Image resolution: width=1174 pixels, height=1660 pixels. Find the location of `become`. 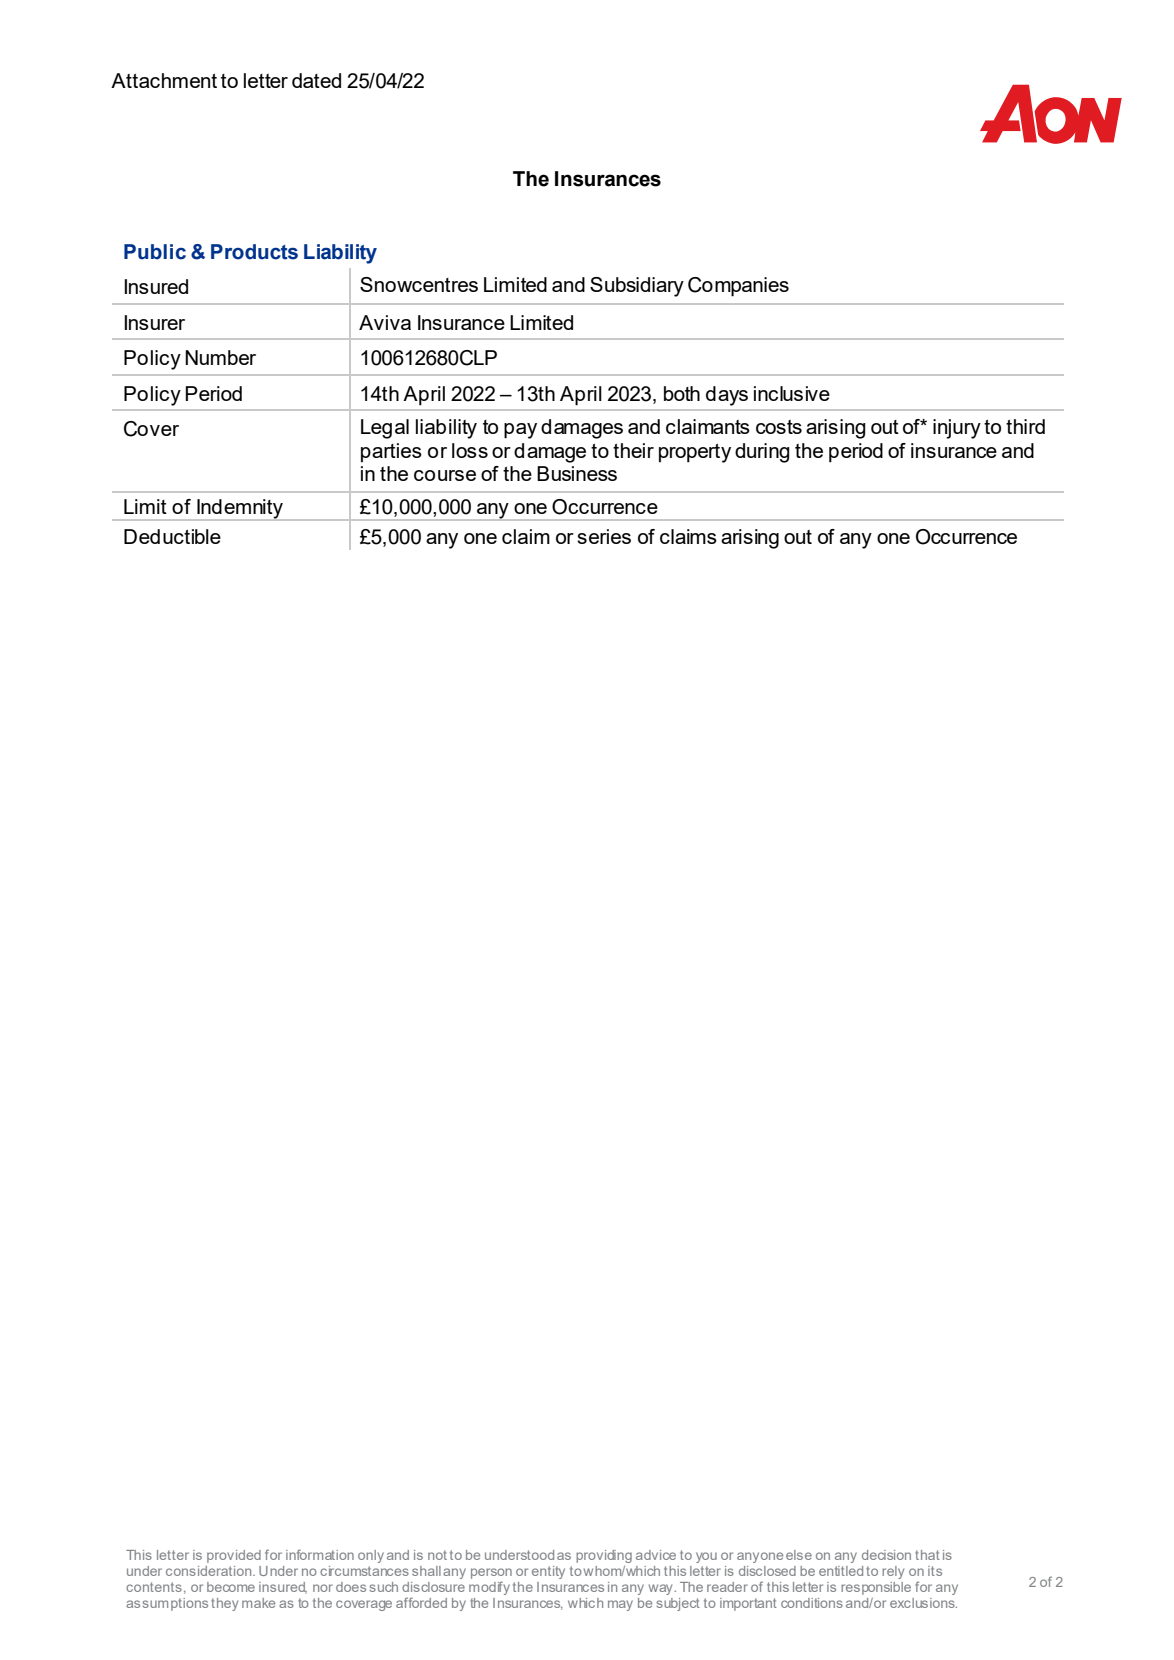

become is located at coordinates (231, 1587).
